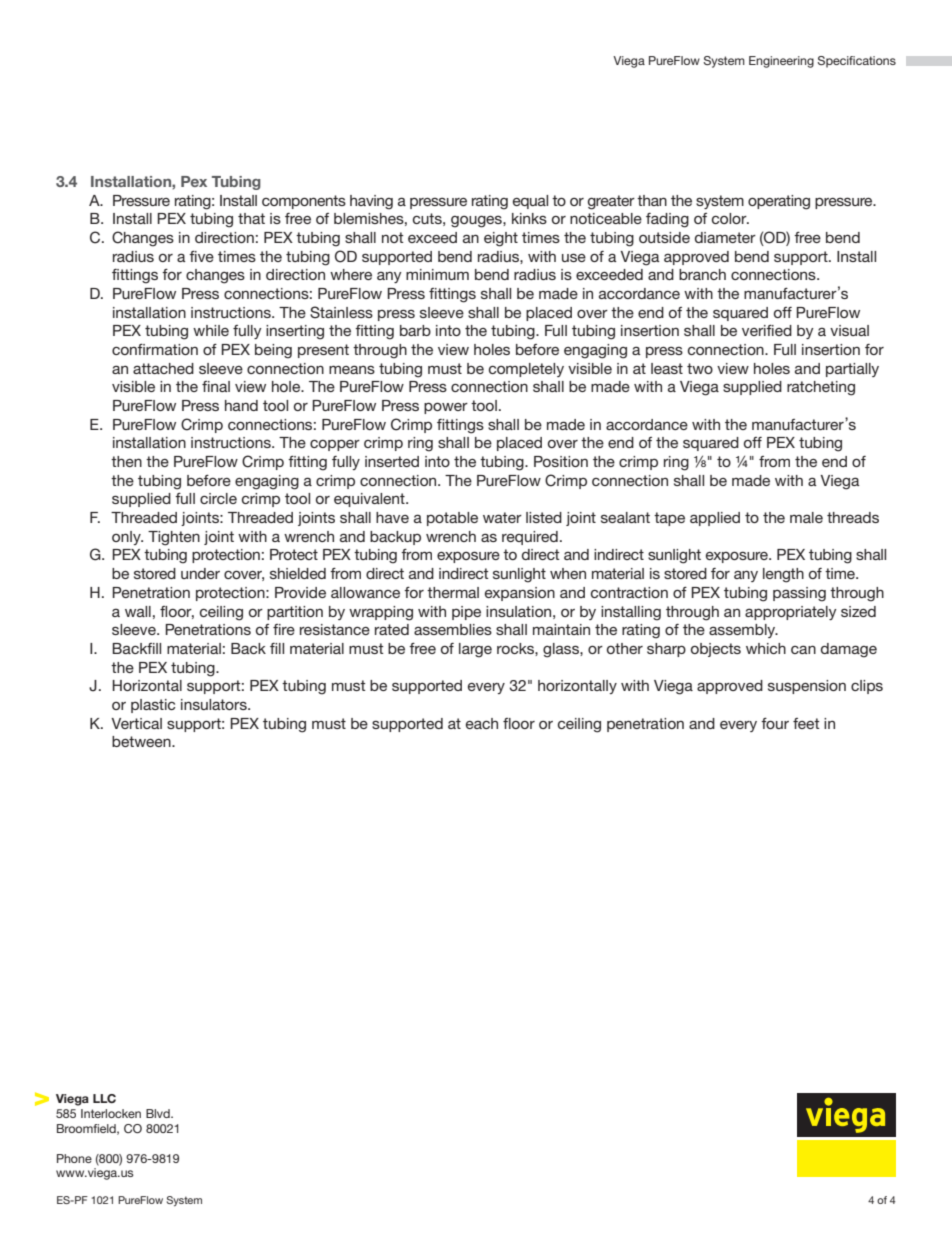  What do you see at coordinates (530, 202) in the screenshot?
I see `equal` at bounding box center [530, 202].
